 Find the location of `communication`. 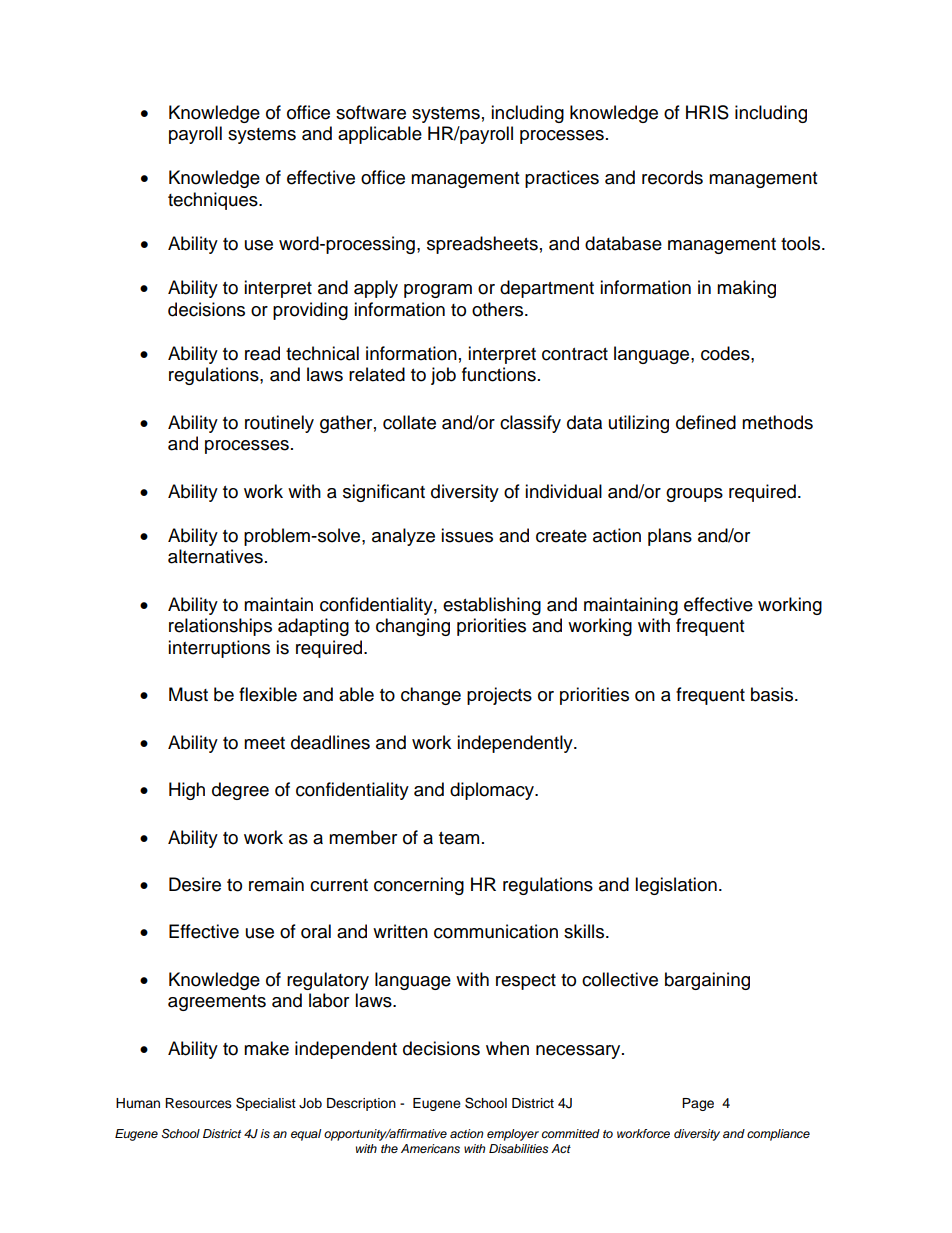

communication is located at coordinates (496, 931).
